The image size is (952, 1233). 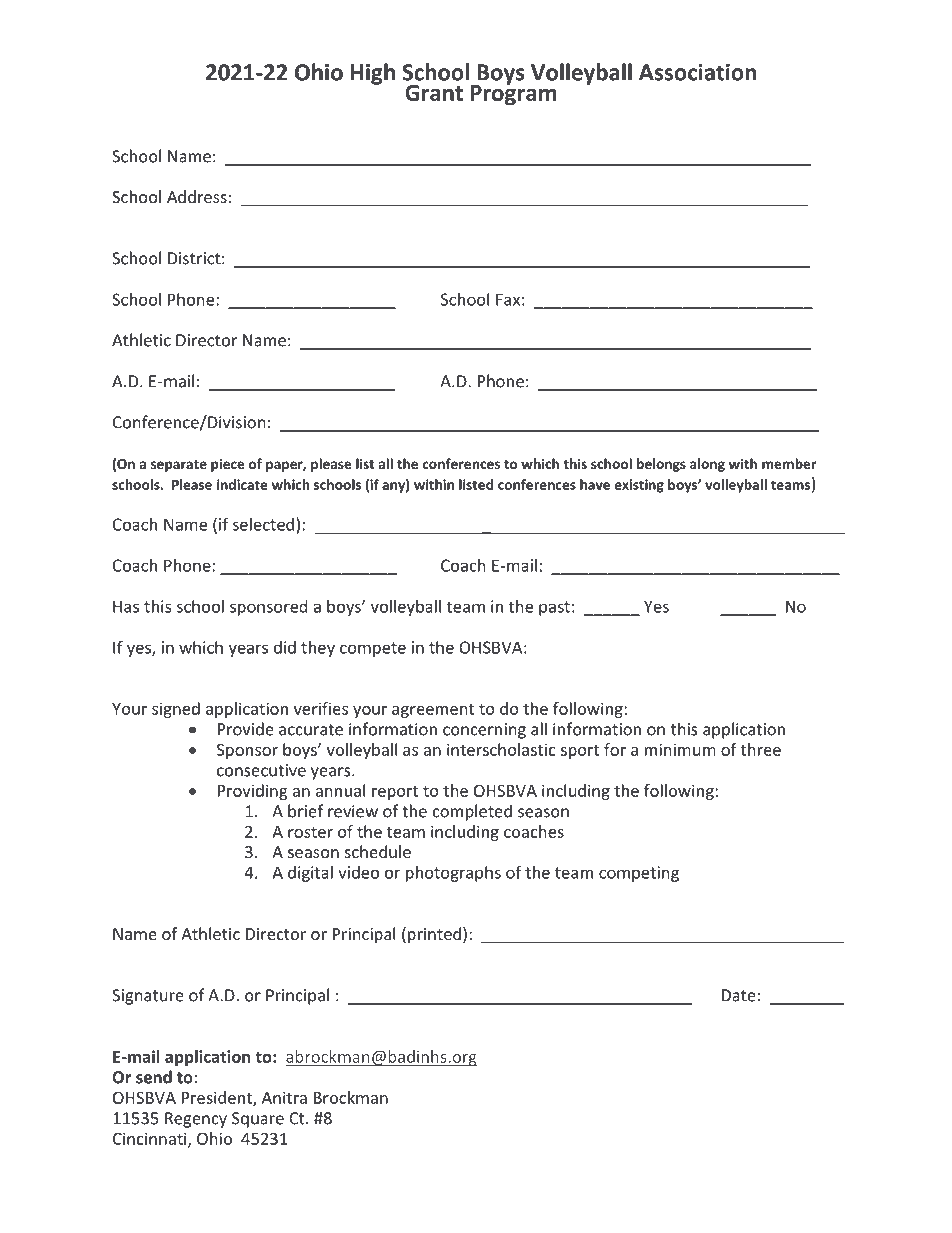 What do you see at coordinates (697, 72) in the page?
I see `Association` at bounding box center [697, 72].
